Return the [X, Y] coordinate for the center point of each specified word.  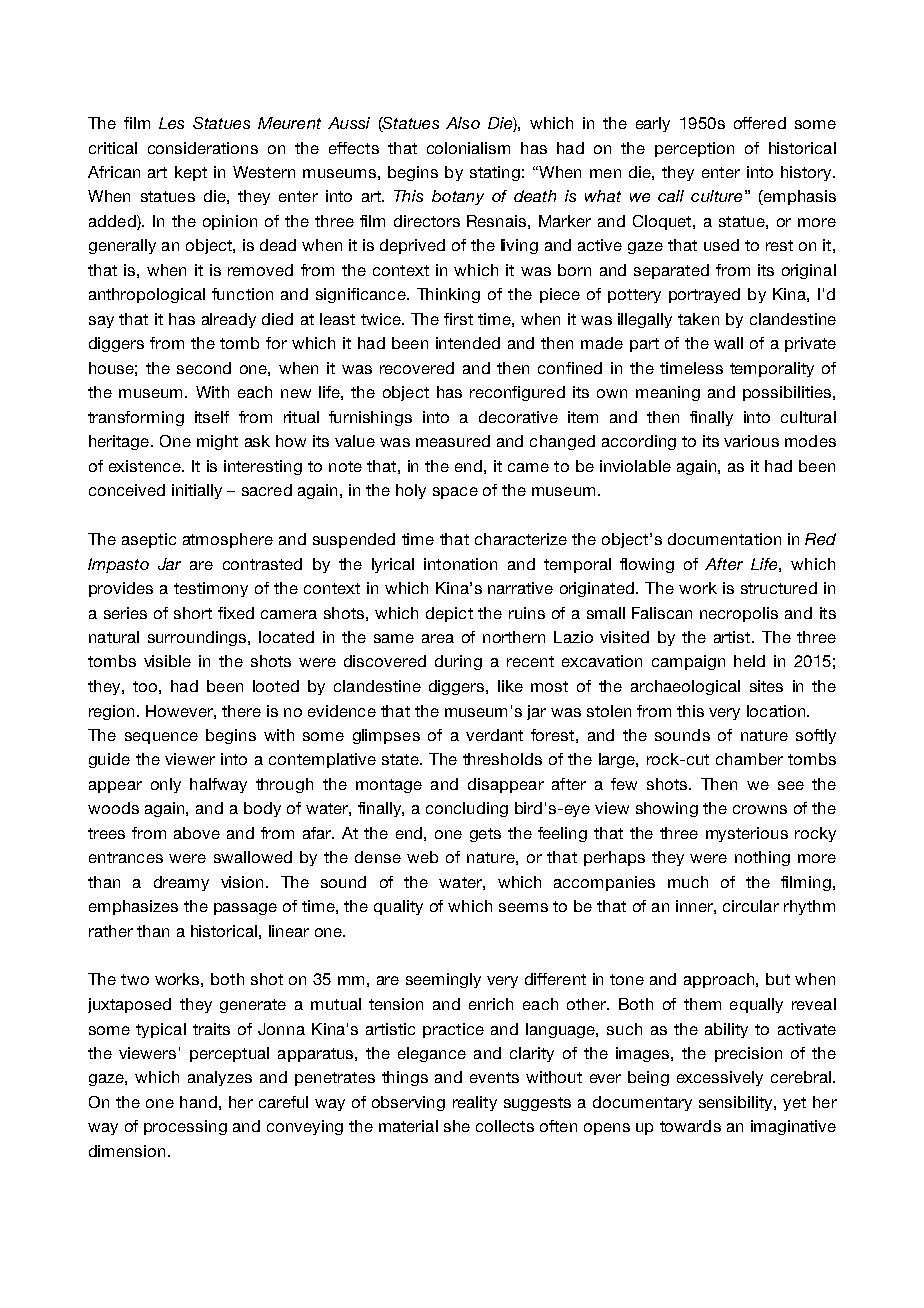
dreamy [181, 883]
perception [694, 149]
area [438, 638]
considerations [203, 148]
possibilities [787, 393]
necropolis [739, 614]
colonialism [468, 148]
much [688, 882]
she [457, 1126]
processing [185, 1127]
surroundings [198, 638]
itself [212, 417]
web [422, 857]
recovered [417, 368]
